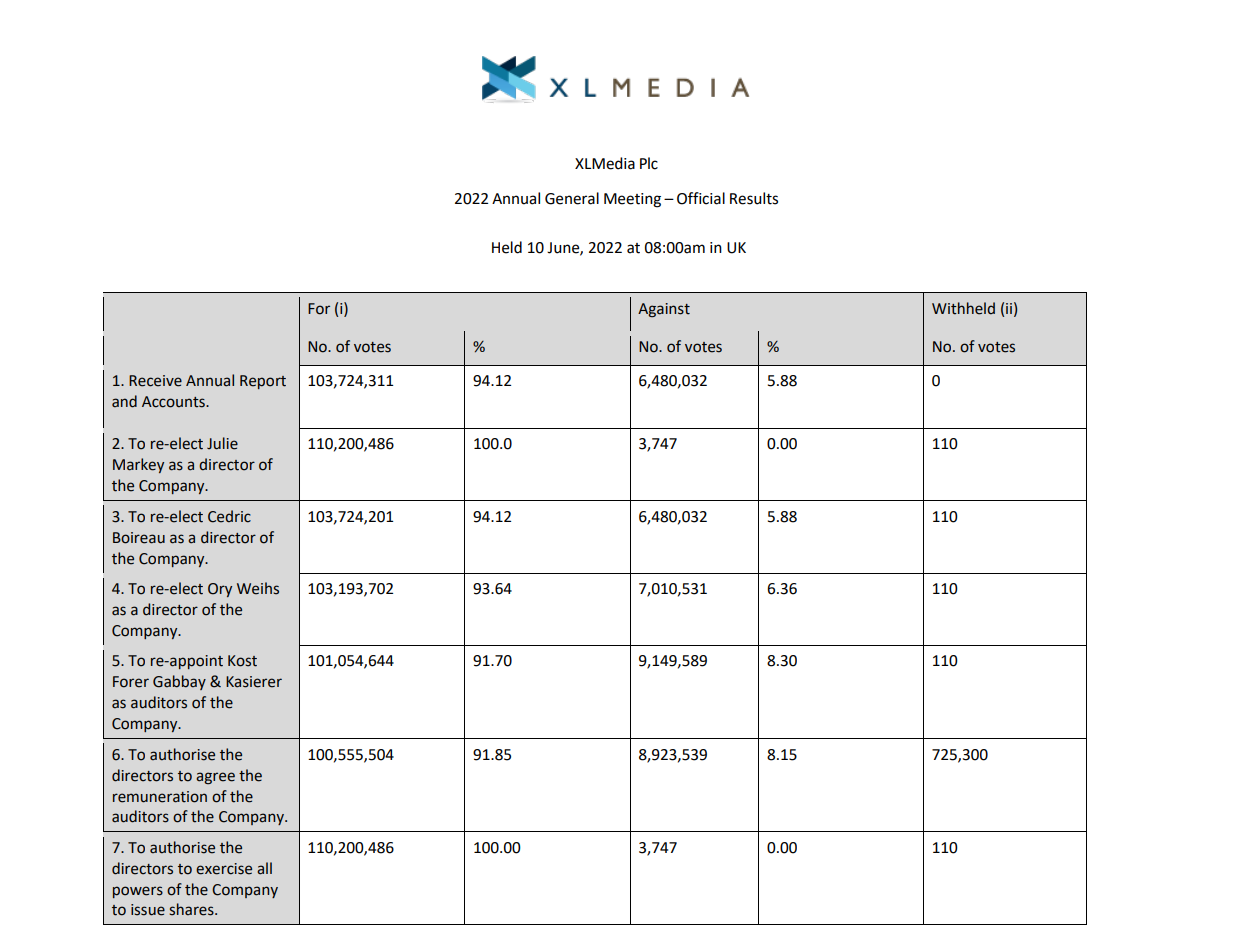 The height and width of the image is (952, 1233). Describe the element at coordinates (220, 590) in the image. I see `Ory` at that location.
